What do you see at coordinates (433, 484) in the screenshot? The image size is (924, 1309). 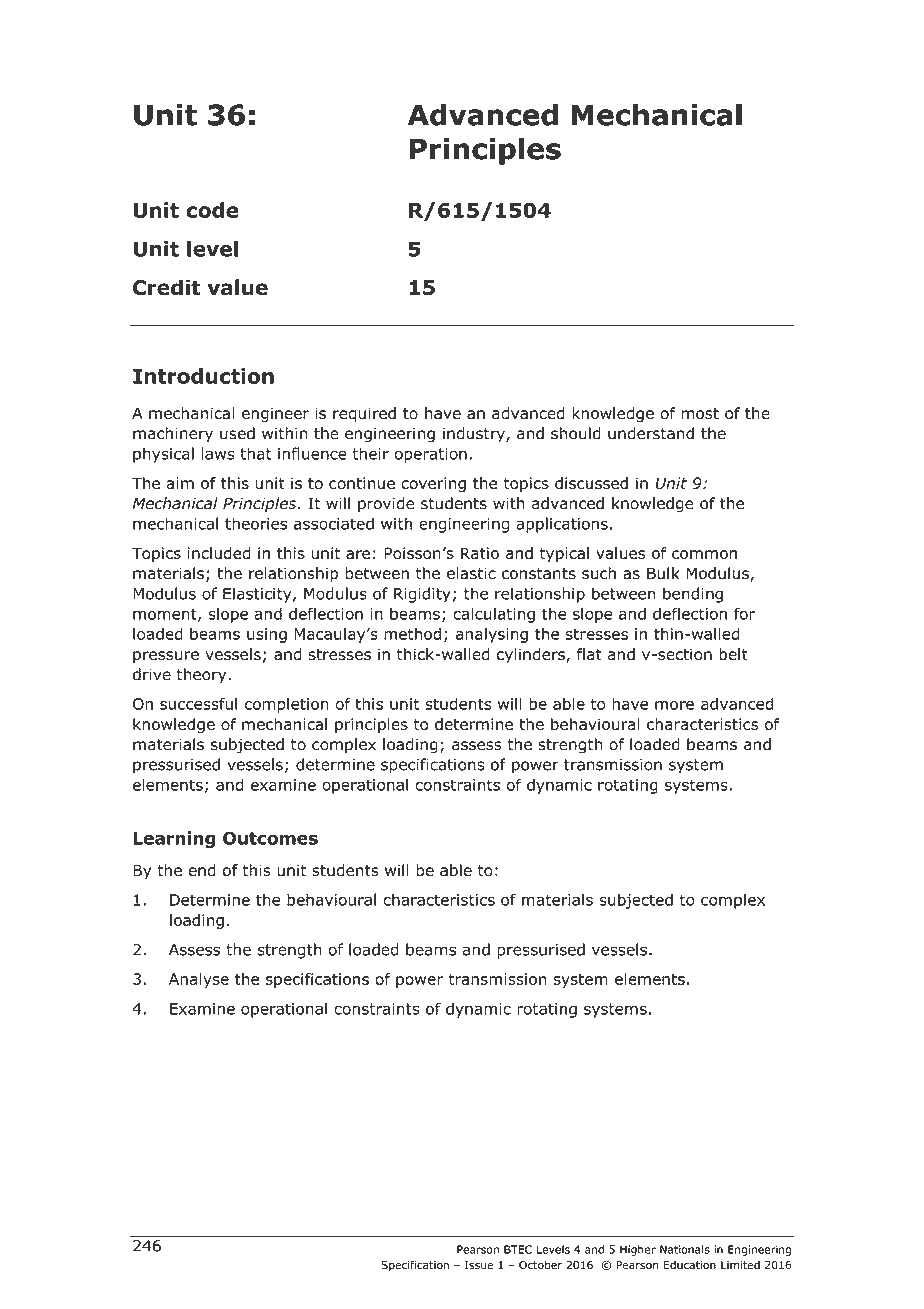 I see `covering` at bounding box center [433, 484].
